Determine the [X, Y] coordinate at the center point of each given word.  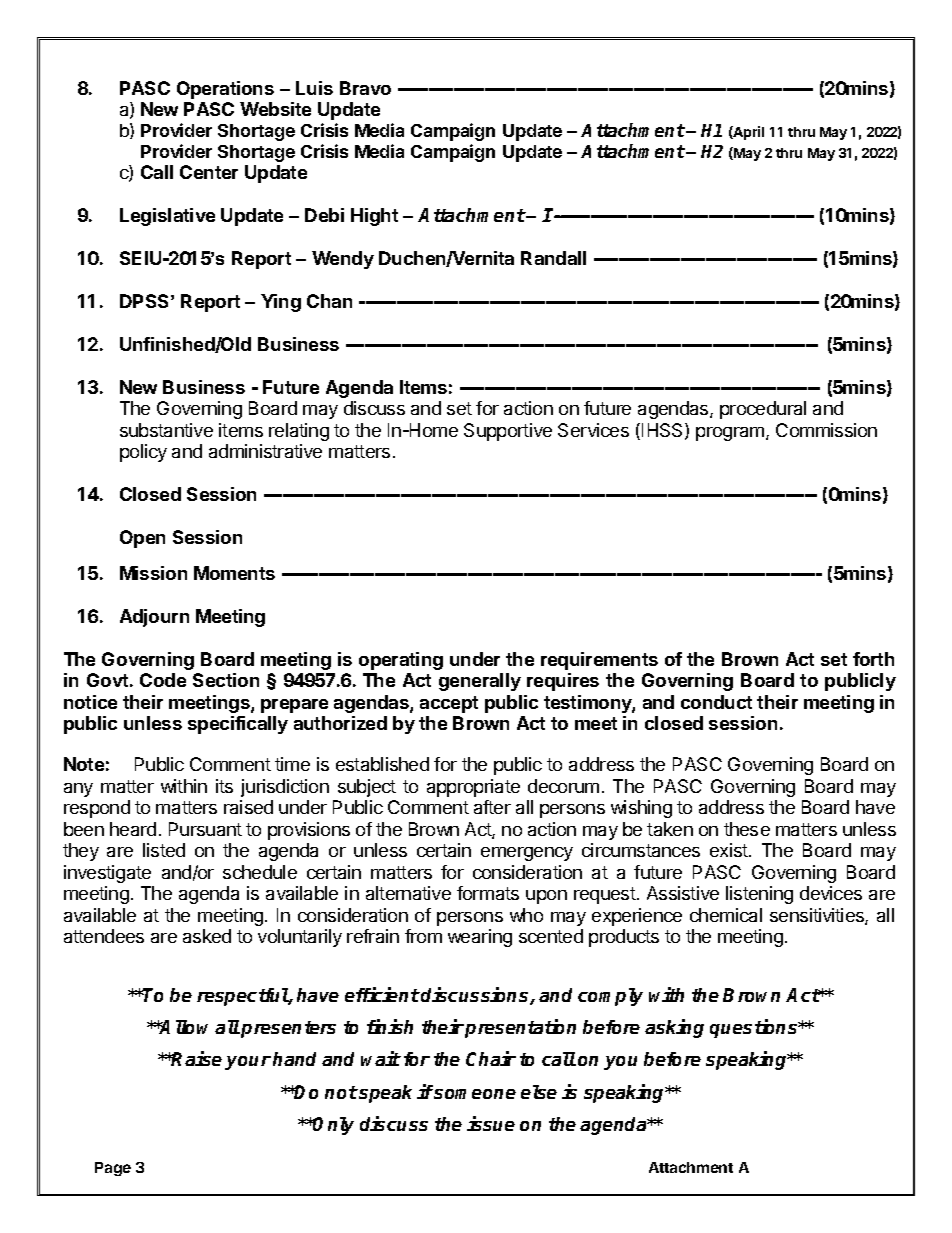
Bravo [365, 88]
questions [755, 1028]
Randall [553, 258]
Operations [225, 90]
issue [491, 1123]
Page [113, 1169]
